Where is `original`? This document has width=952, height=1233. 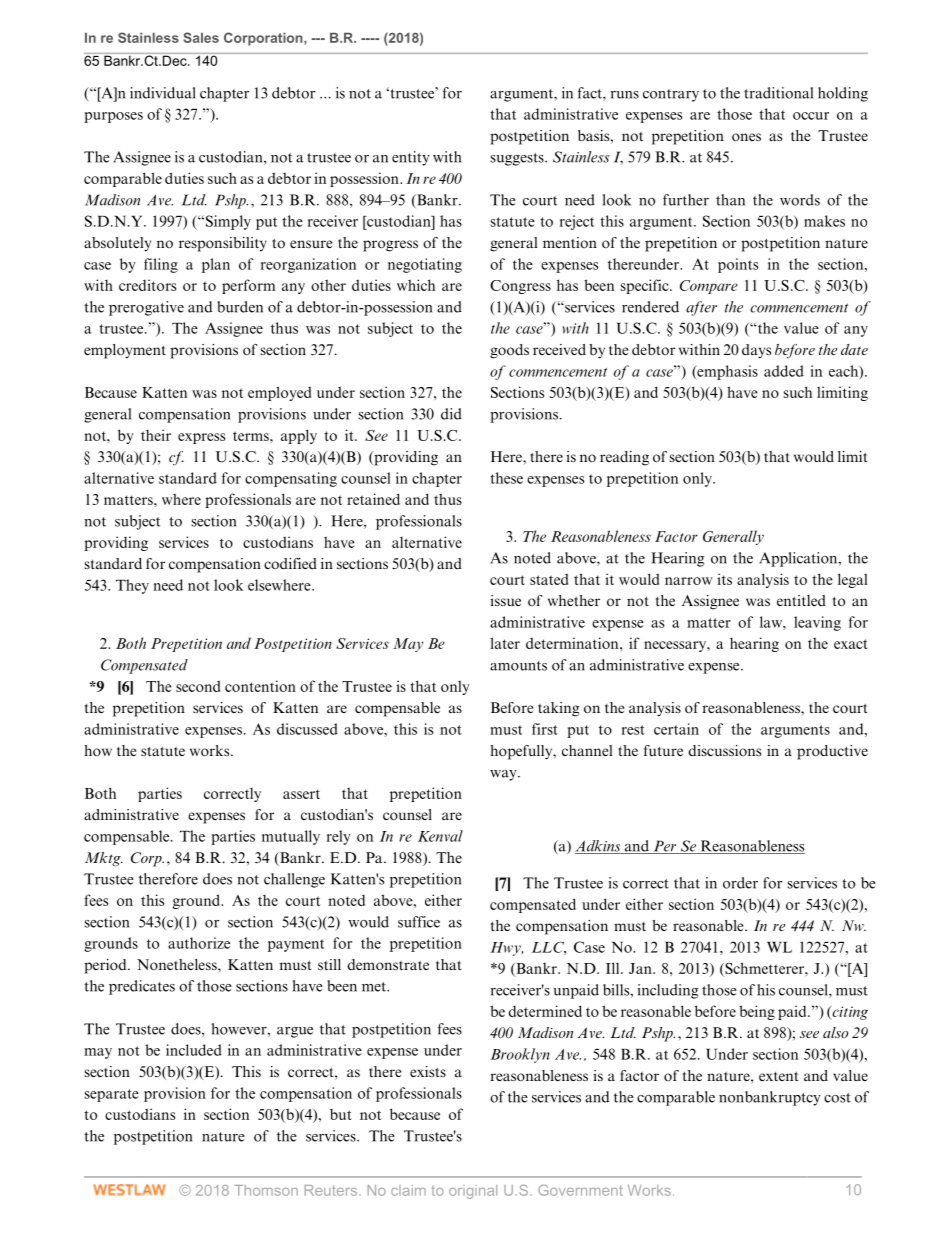 original is located at coordinates (473, 1192).
